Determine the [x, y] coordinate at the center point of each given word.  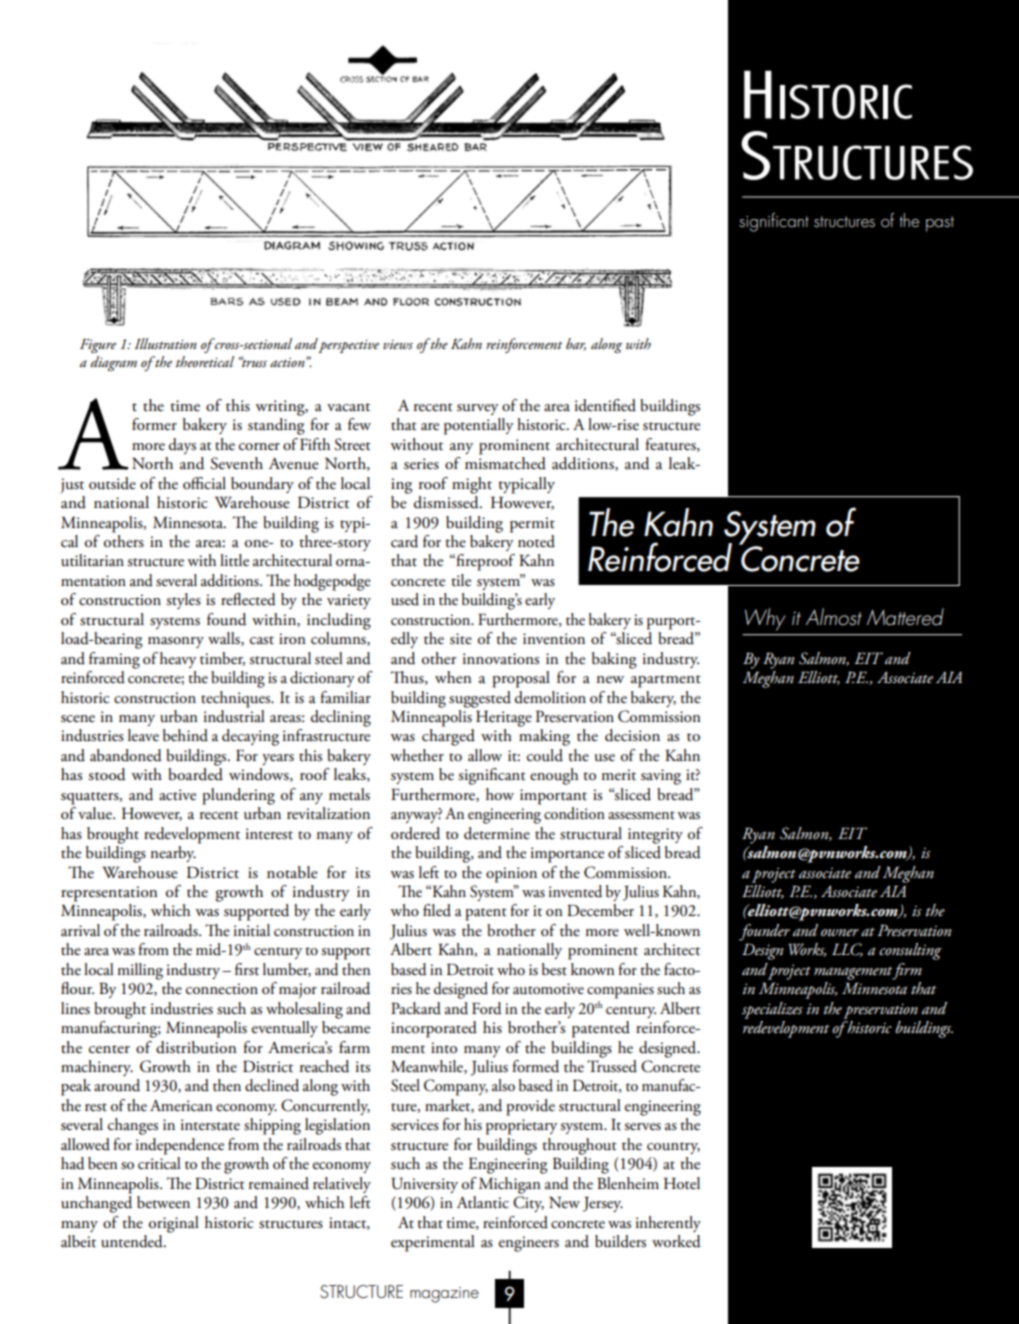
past [940, 224]
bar [576, 344]
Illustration [165, 343]
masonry [176, 642]
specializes [772, 1010]
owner [840, 932]
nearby [173, 854]
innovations [501, 659]
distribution [196, 1047]
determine [497, 833]
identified [605, 405]
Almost [834, 616]
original [174, 1224]
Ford [487, 1008]
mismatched [505, 463]
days [182, 446]
